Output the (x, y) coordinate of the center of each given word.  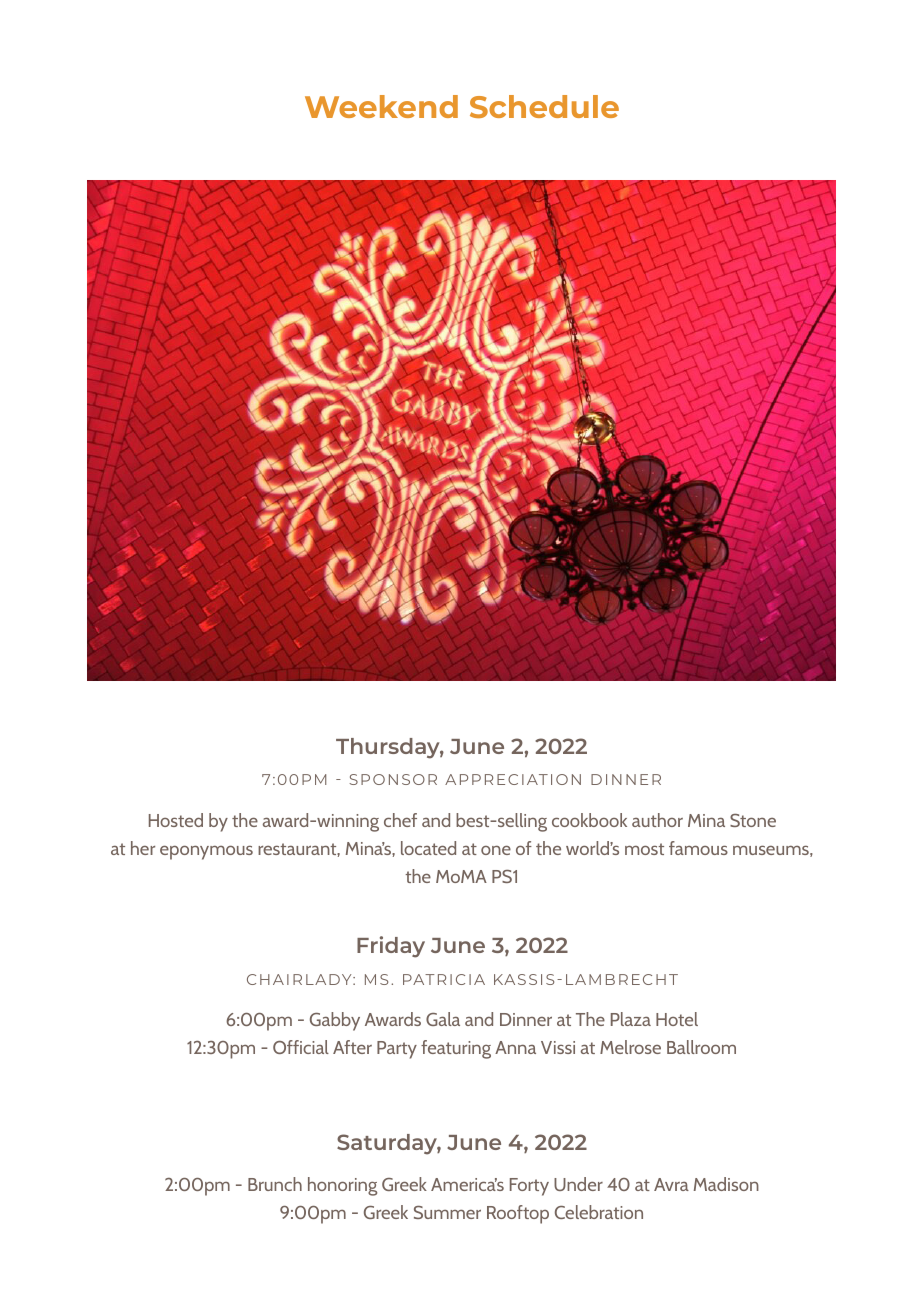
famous (698, 848)
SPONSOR (393, 779)
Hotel (677, 1019)
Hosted (176, 820)
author (657, 820)
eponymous (206, 852)
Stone (753, 820)
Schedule (544, 106)
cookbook (589, 820)
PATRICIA (444, 979)
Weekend (381, 106)
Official (301, 1047)
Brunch (275, 1184)
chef (400, 820)
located (428, 848)
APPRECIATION (513, 779)
